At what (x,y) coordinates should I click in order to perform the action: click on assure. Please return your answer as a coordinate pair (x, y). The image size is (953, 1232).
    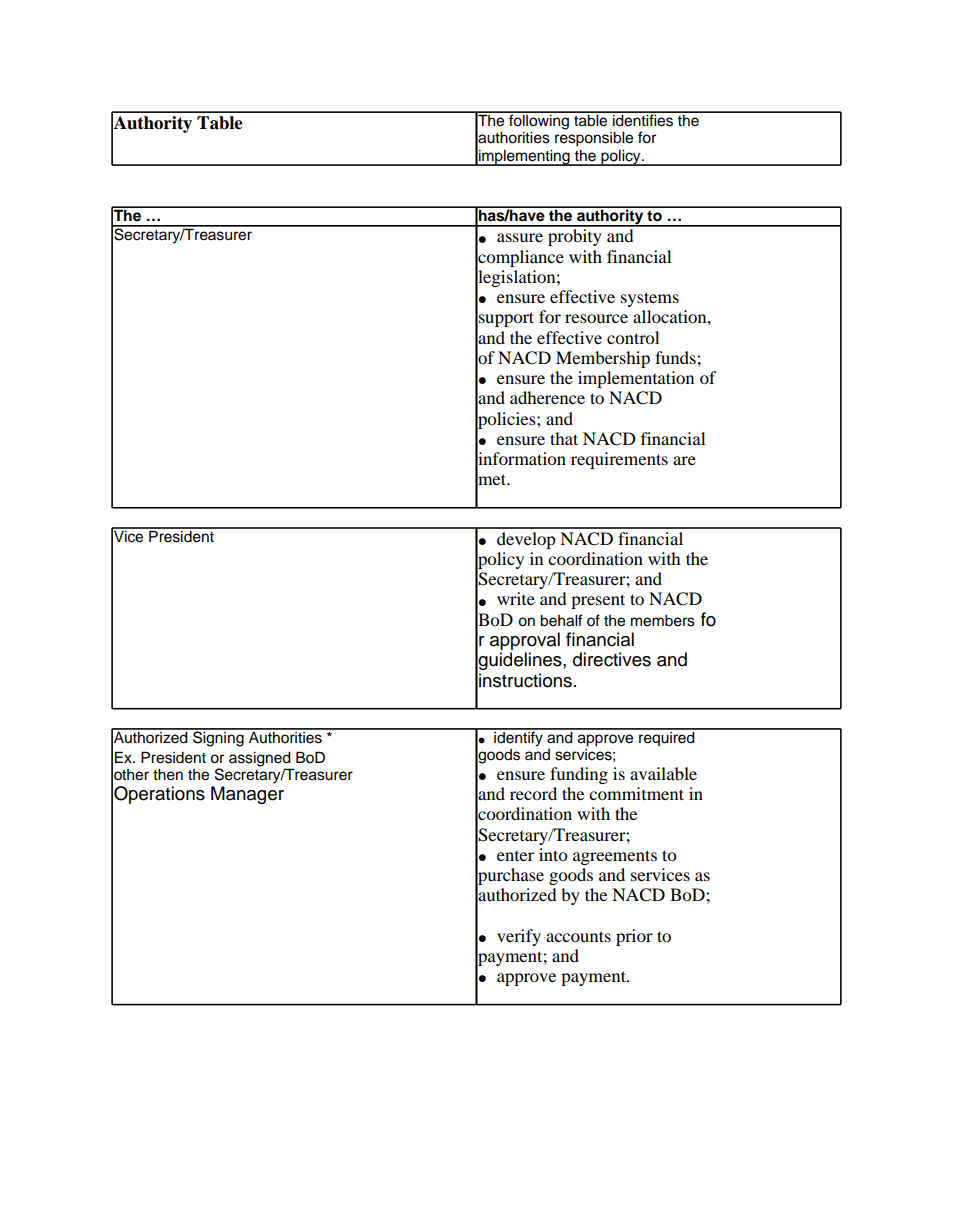
    Looking at the image, I should click on (520, 237).
